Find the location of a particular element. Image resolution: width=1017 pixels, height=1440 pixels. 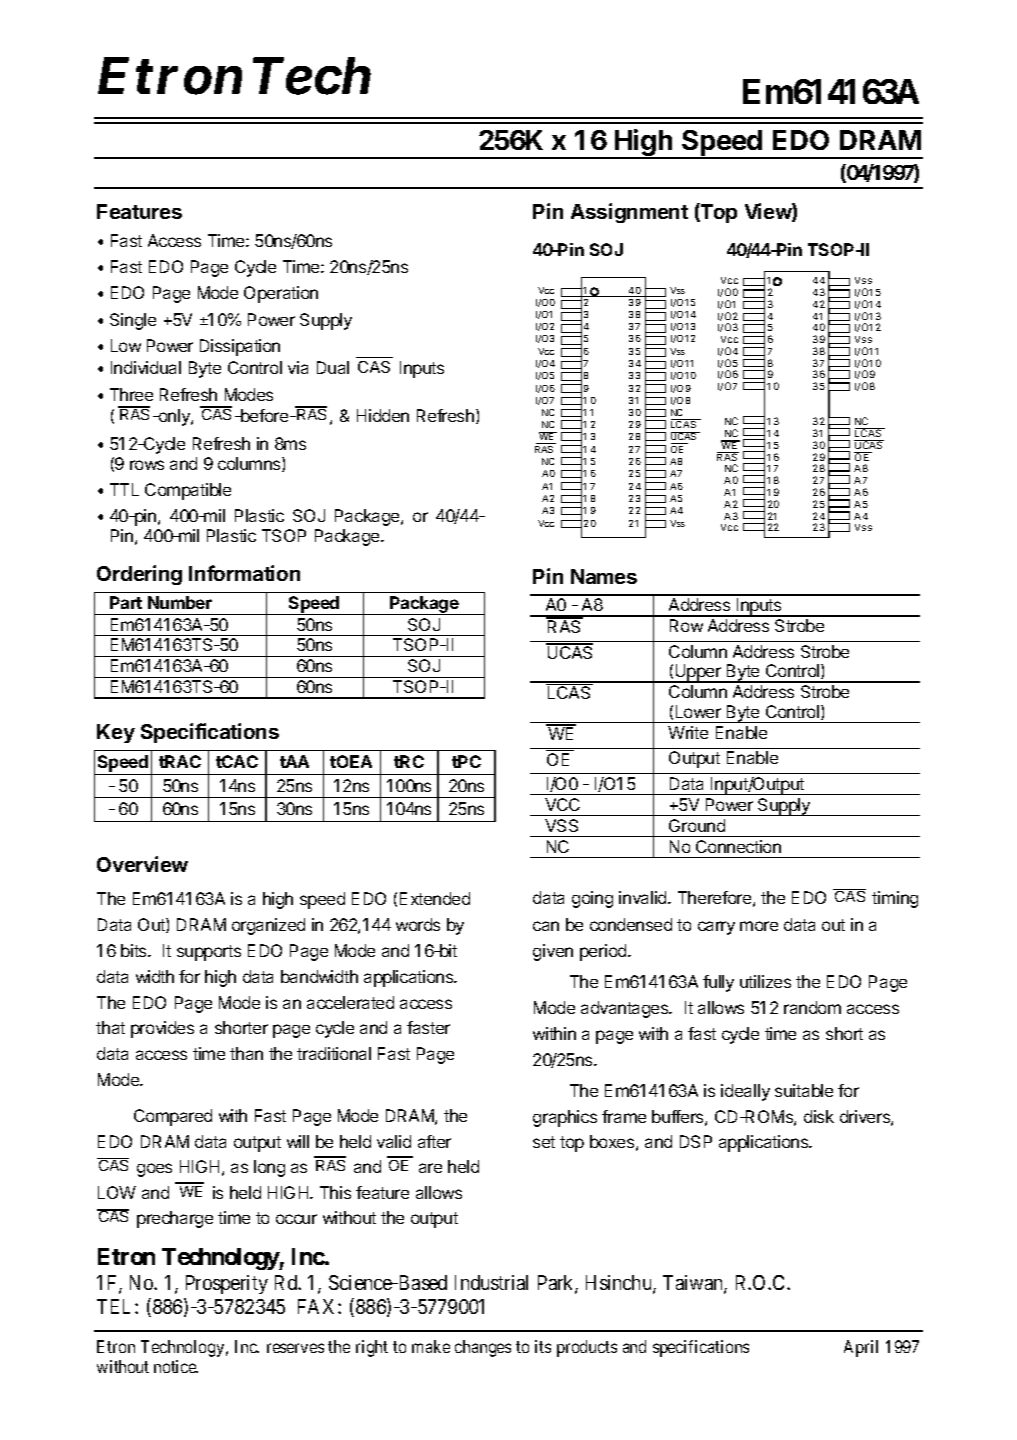

than is located at coordinates (246, 1053).
